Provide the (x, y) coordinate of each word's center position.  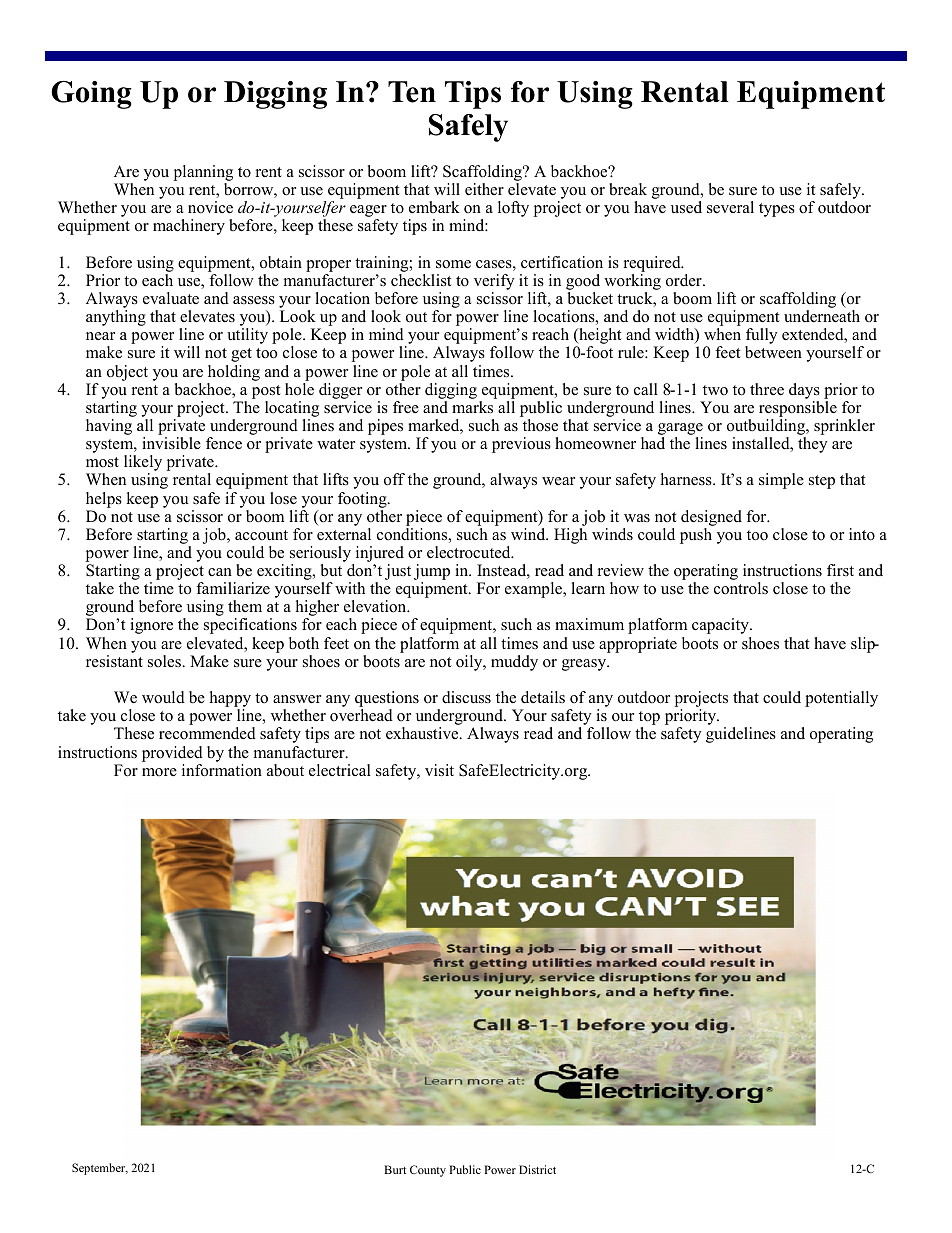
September (100, 1169)
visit (439, 770)
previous (521, 445)
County (428, 1171)
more (159, 772)
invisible (171, 443)
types (777, 210)
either (484, 189)
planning (203, 174)
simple (781, 481)
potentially (841, 699)
